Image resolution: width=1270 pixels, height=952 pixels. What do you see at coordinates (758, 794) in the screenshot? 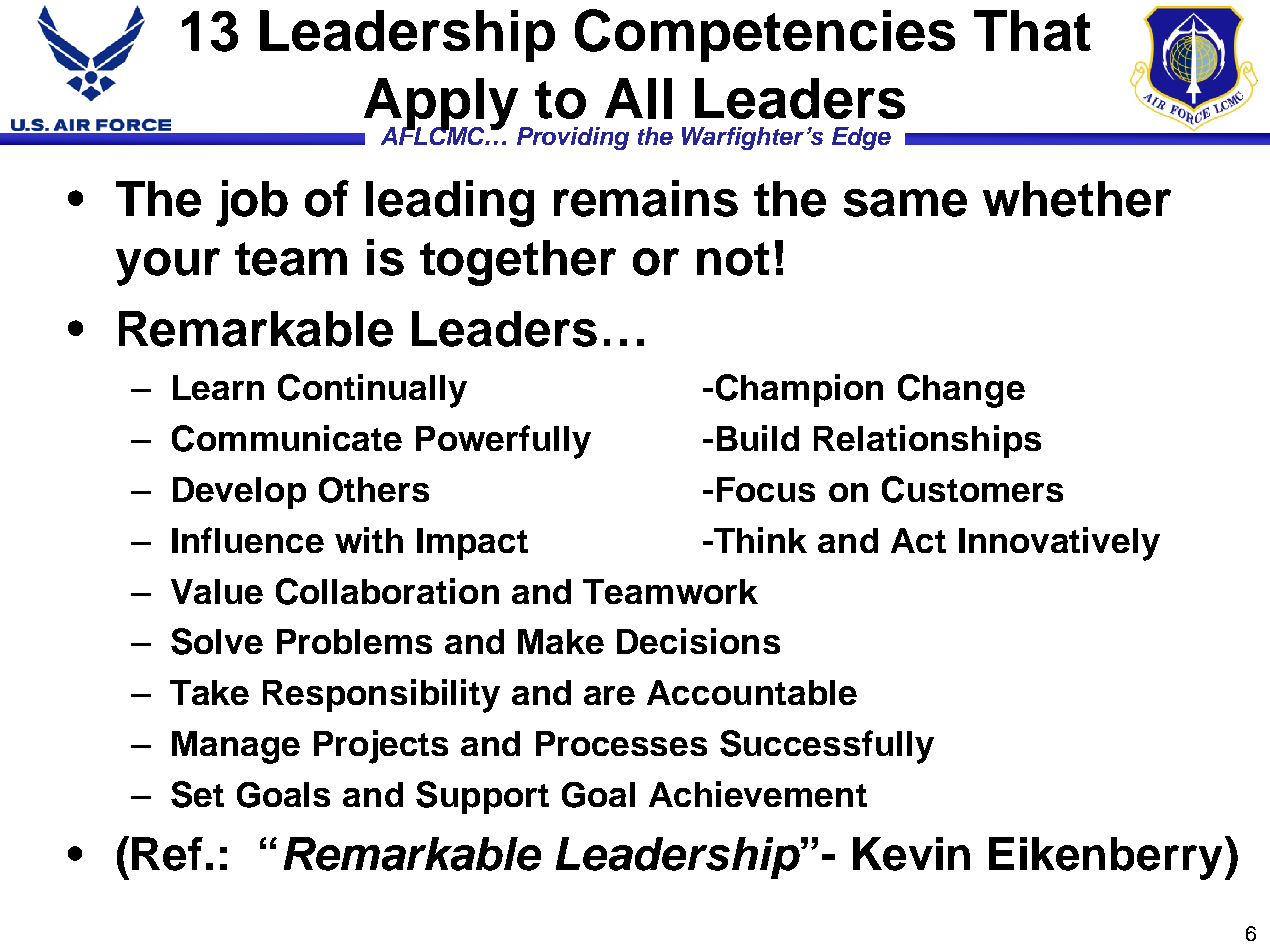
I see `Achievement` at bounding box center [758, 794].
